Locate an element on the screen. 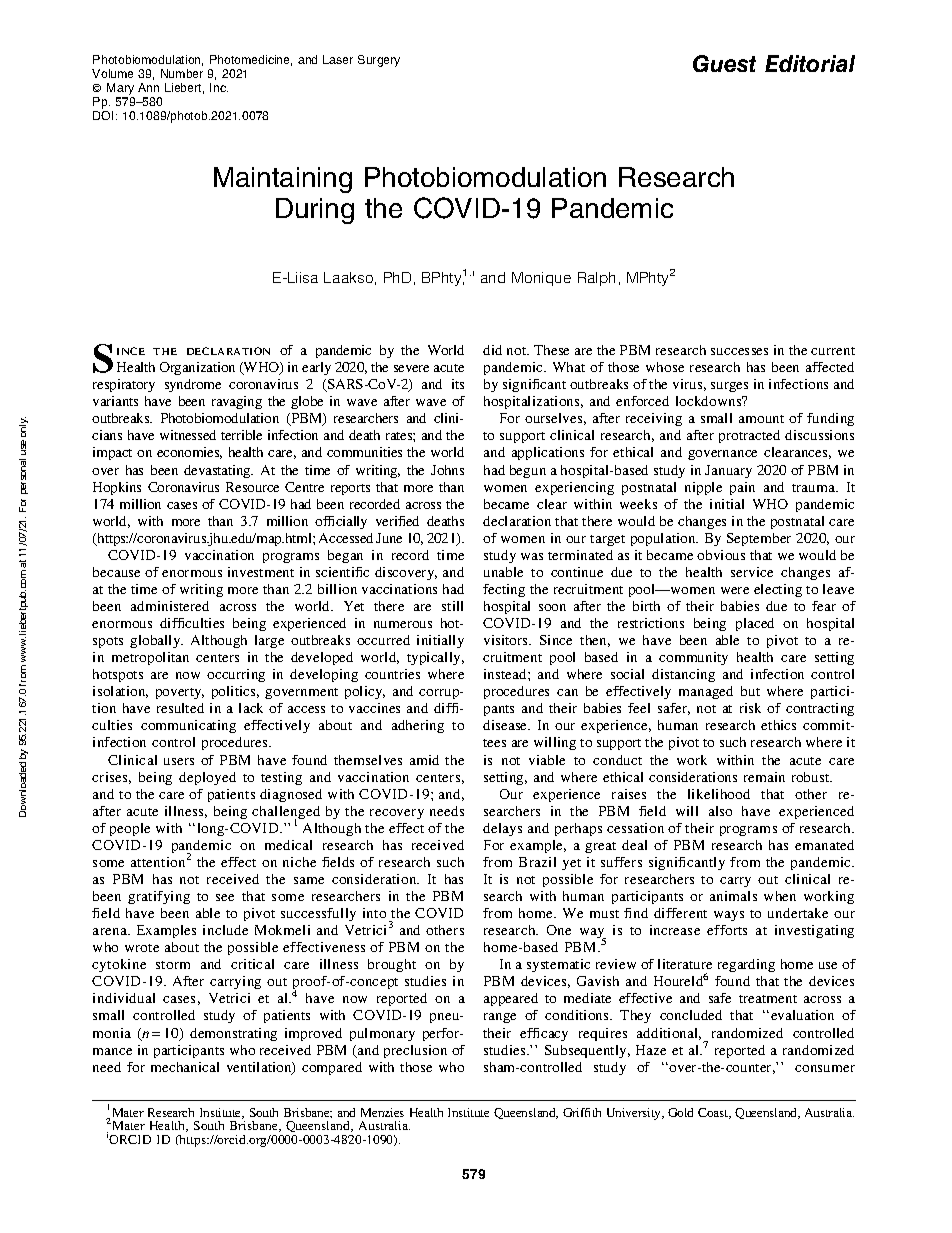  people is located at coordinates (130, 829).
